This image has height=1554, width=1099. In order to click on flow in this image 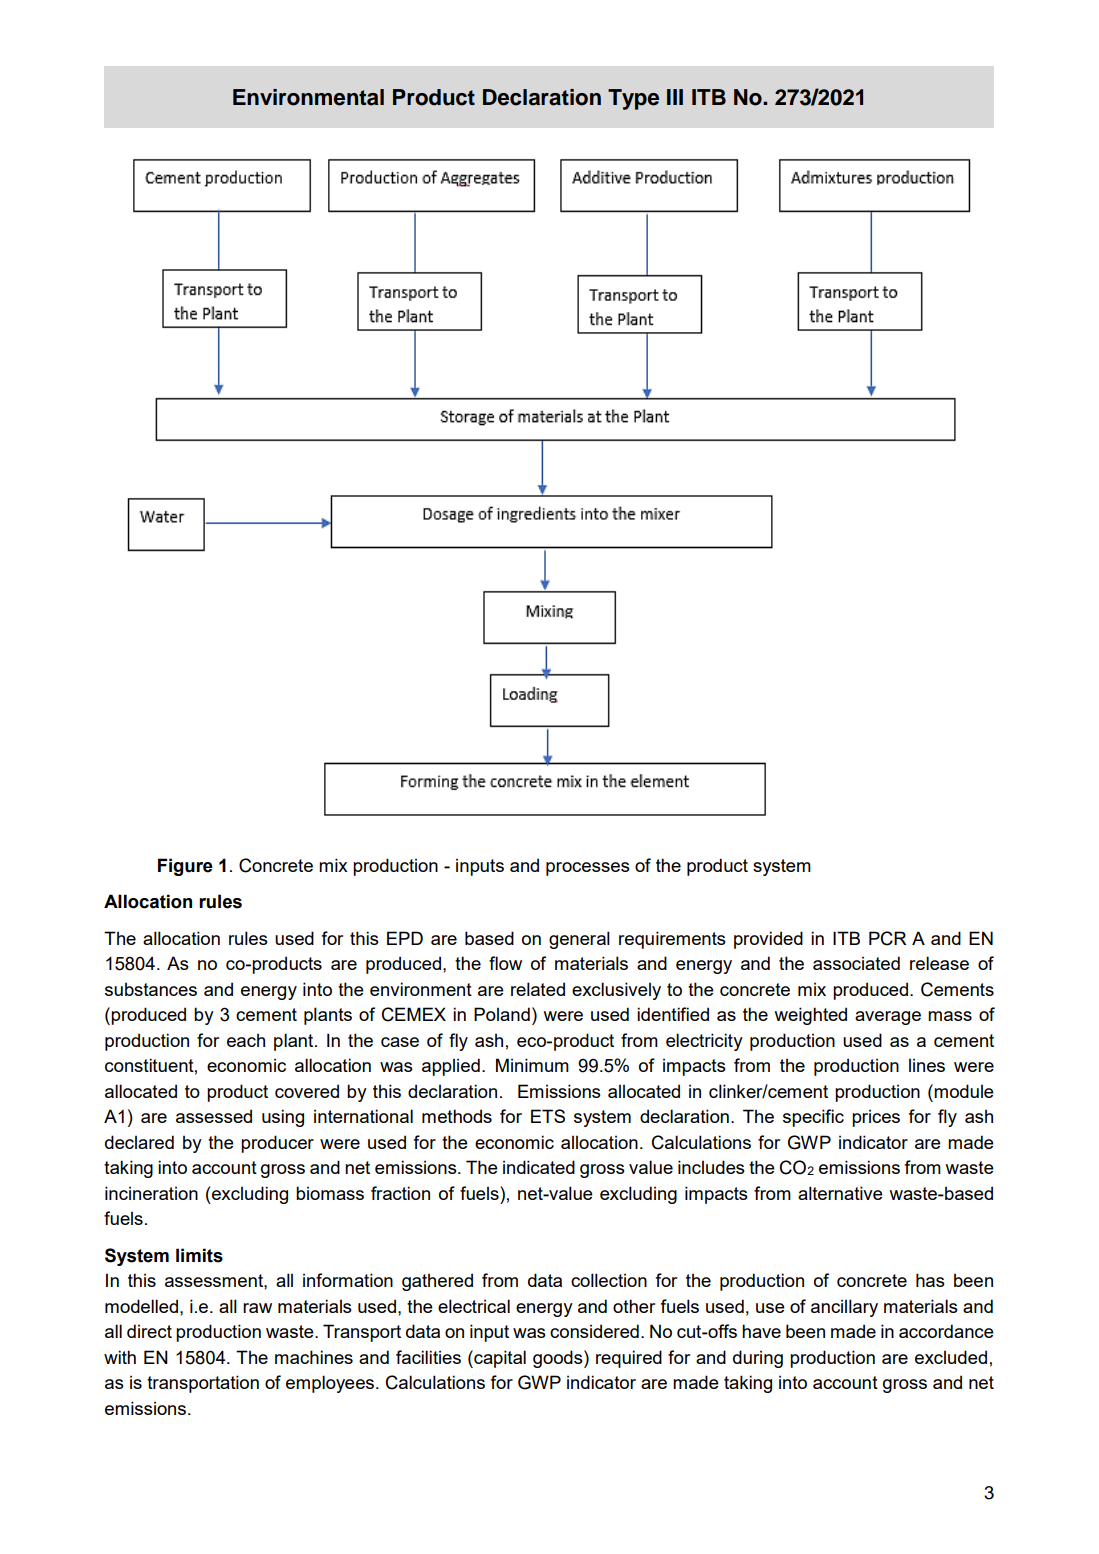, I will do `click(505, 963)`.
